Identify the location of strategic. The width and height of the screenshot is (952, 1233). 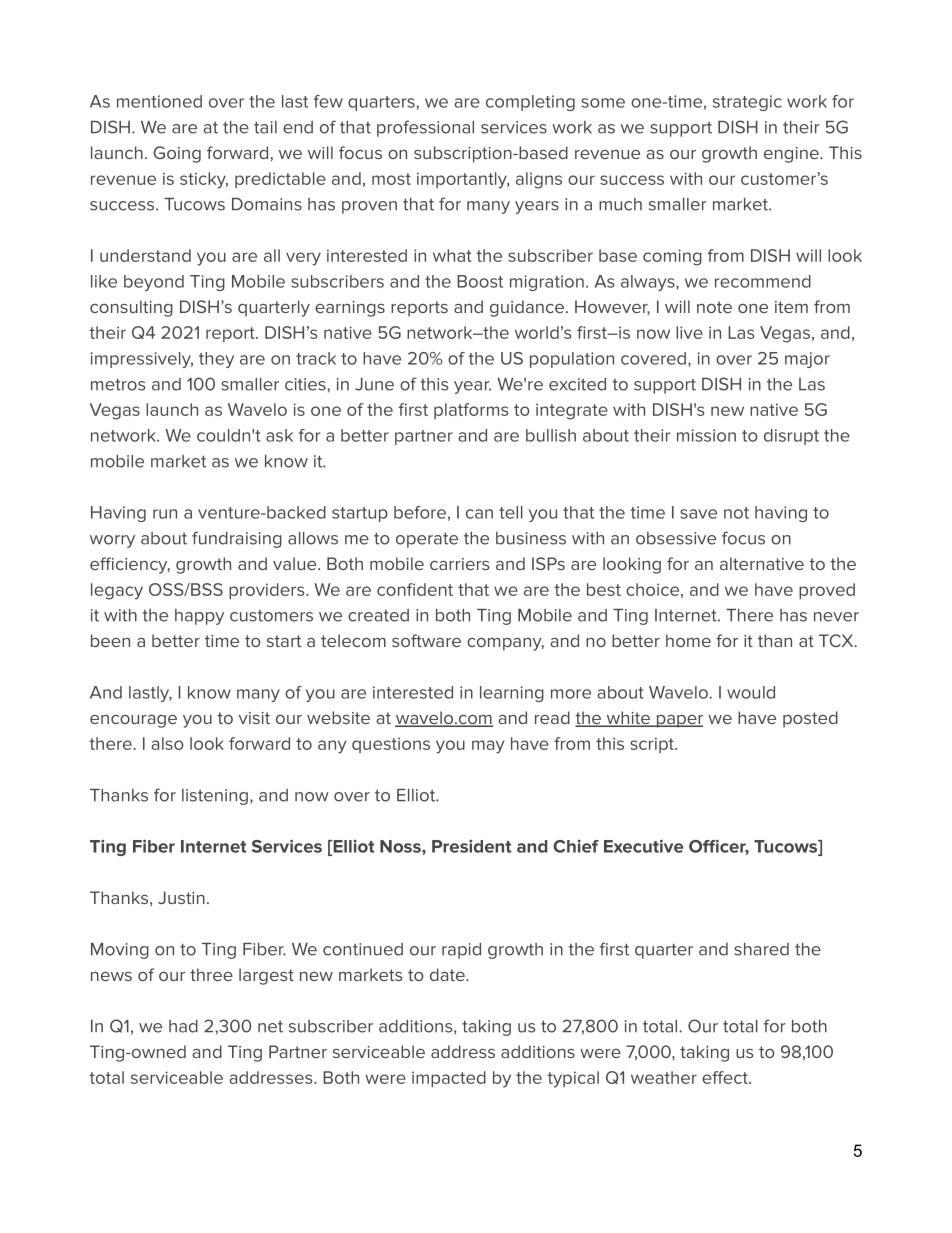
(747, 103).
